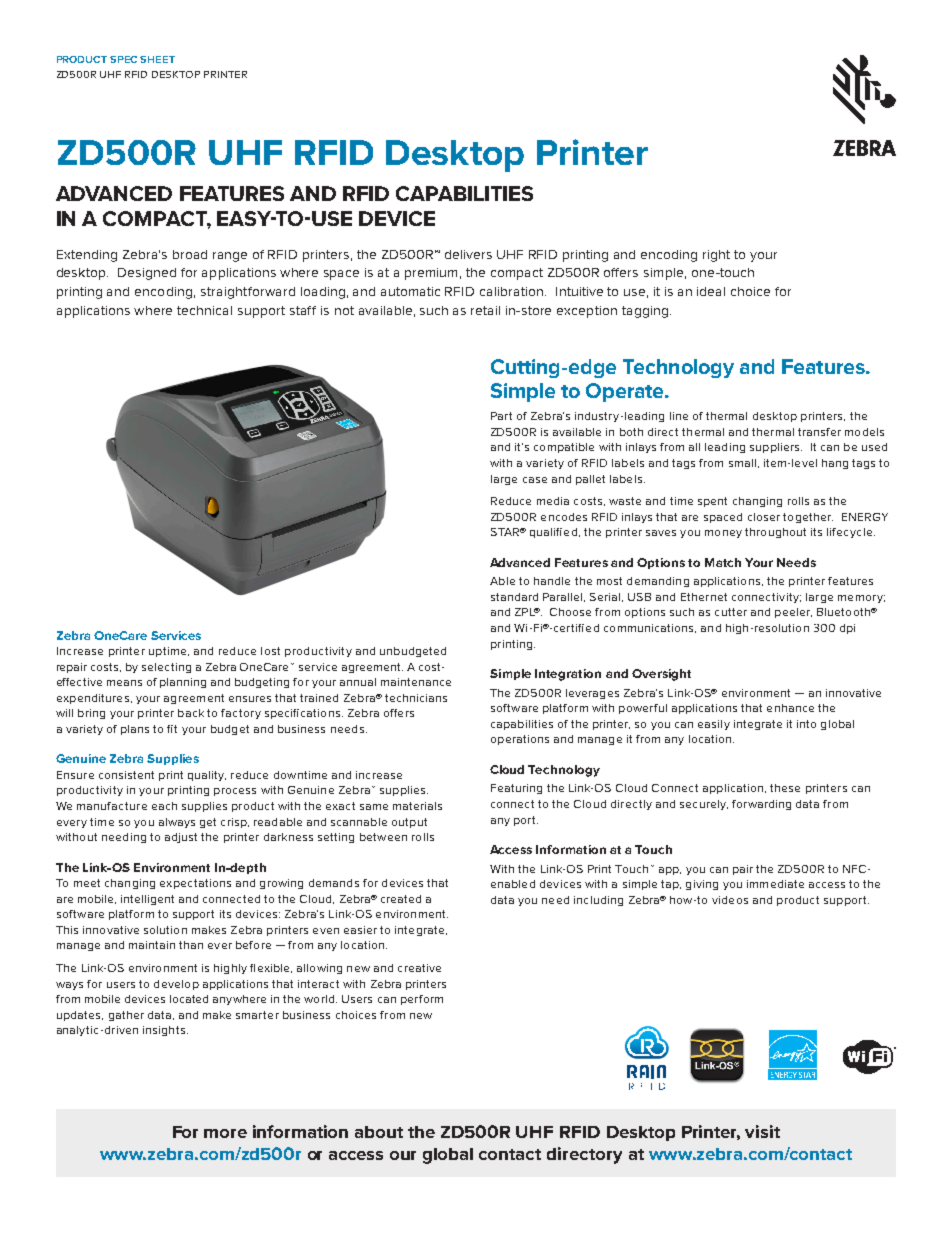 The width and height of the document is (952, 1233). What do you see at coordinates (166, 668) in the document?
I see `selecting` at bounding box center [166, 668].
